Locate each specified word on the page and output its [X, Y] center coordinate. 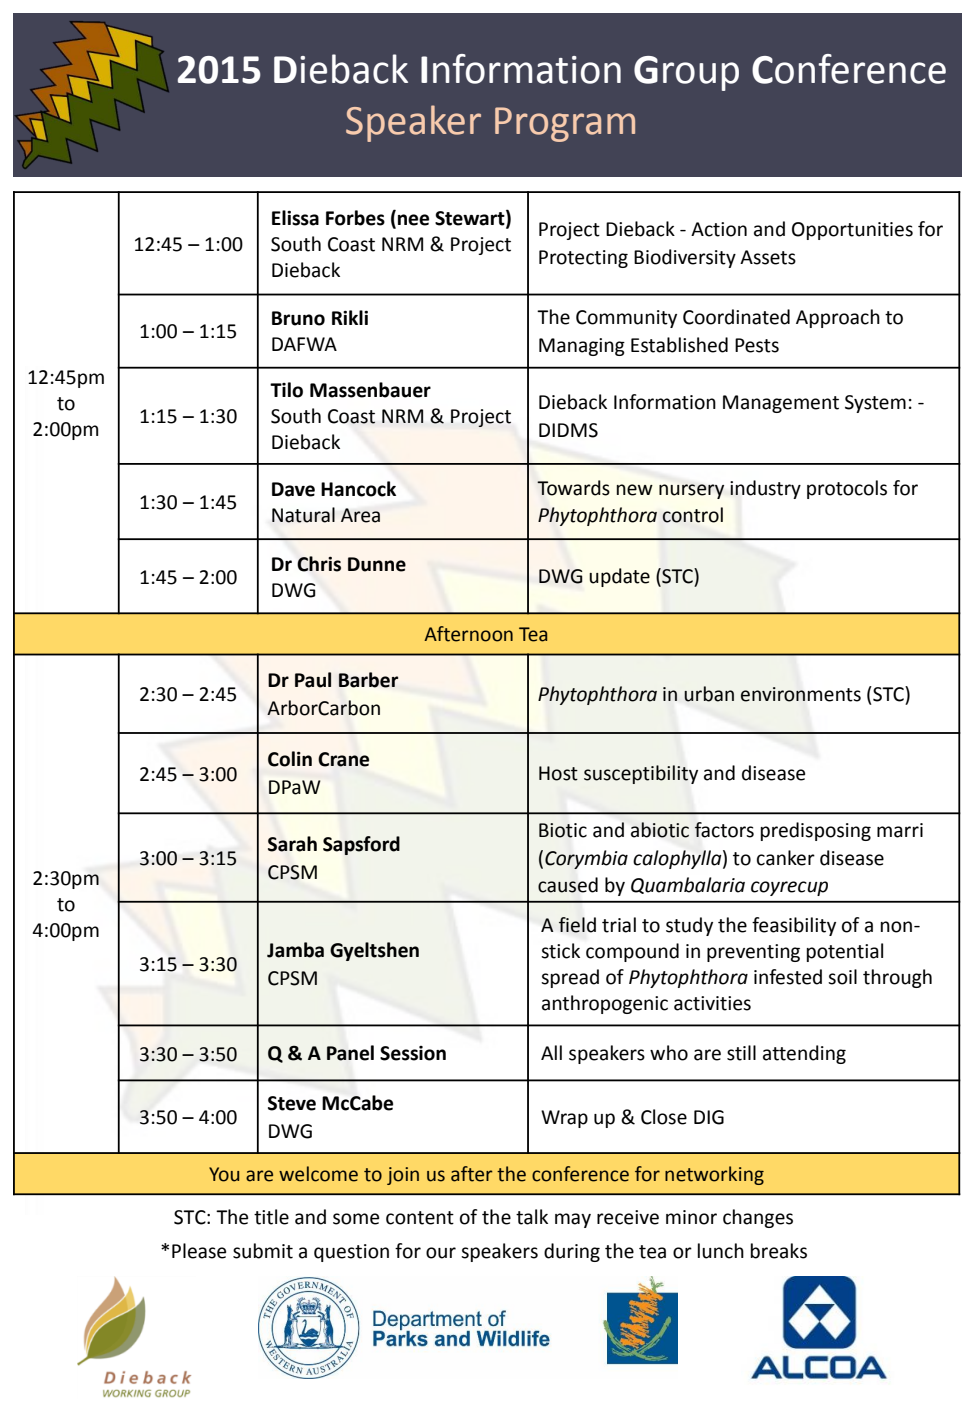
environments [801, 694]
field [577, 925]
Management [781, 404]
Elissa [295, 218]
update [619, 577]
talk [532, 1217]
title [271, 1217]
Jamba [295, 950]
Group [686, 73]
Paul [313, 680]
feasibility [794, 926]
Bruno [298, 318]
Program [565, 124]
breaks [779, 1251]
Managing [582, 347]
